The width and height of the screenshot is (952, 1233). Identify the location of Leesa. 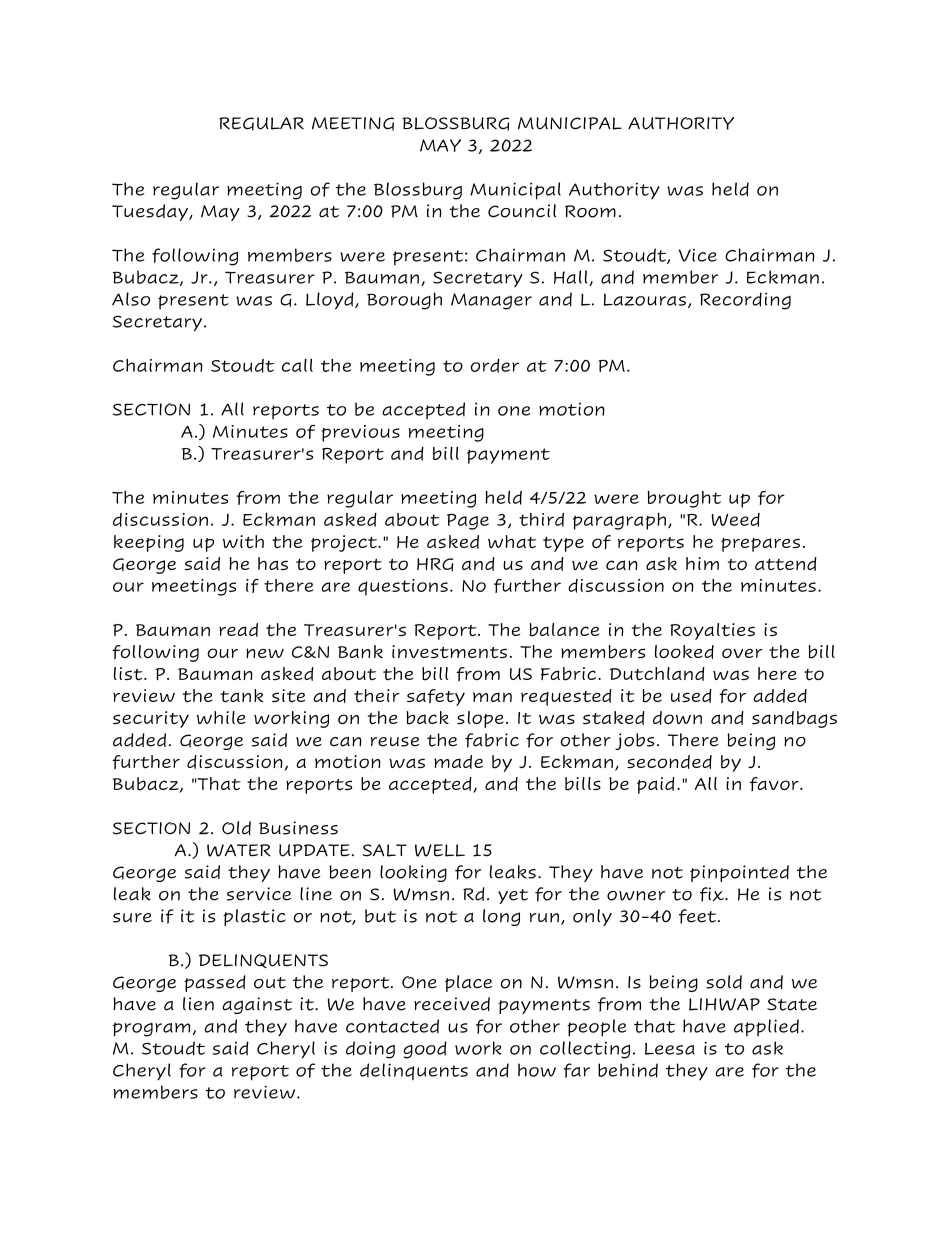
(670, 1049).
